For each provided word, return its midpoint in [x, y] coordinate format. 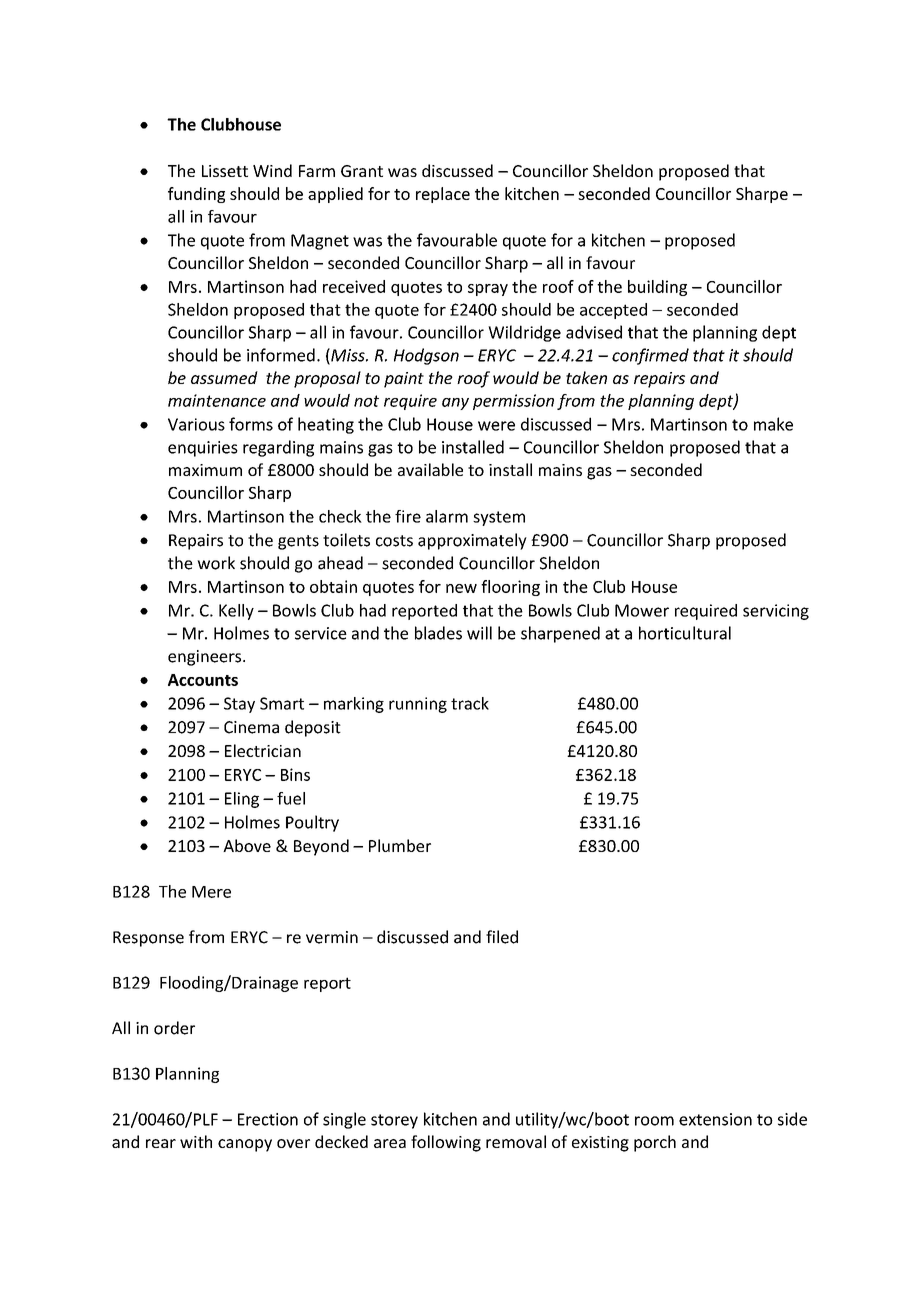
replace [443, 195]
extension [715, 1119]
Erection [268, 1119]
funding [196, 195]
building [657, 288]
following [446, 1143]
